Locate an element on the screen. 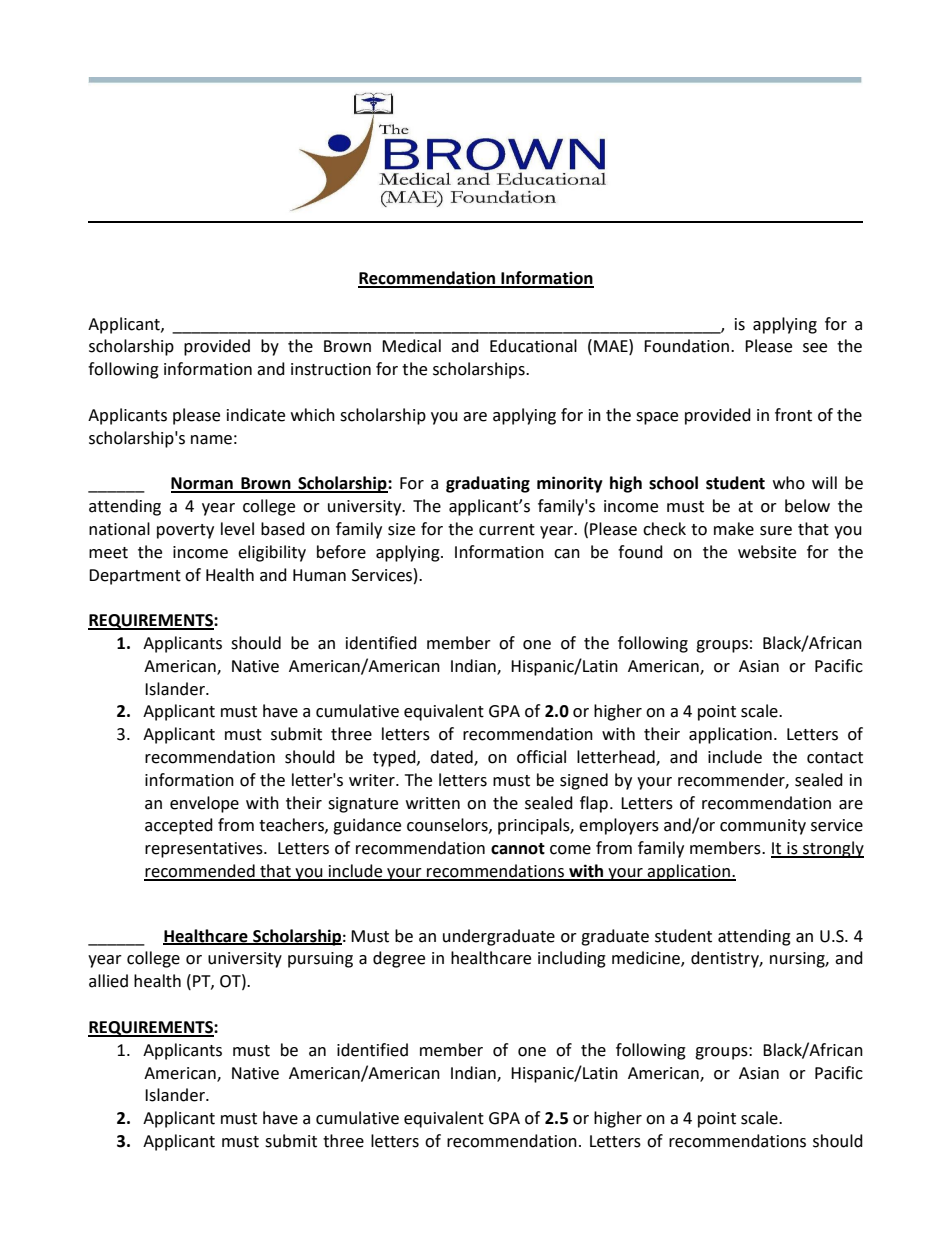 The width and height of the screenshot is (952, 1233). Department is located at coordinates (135, 577).
